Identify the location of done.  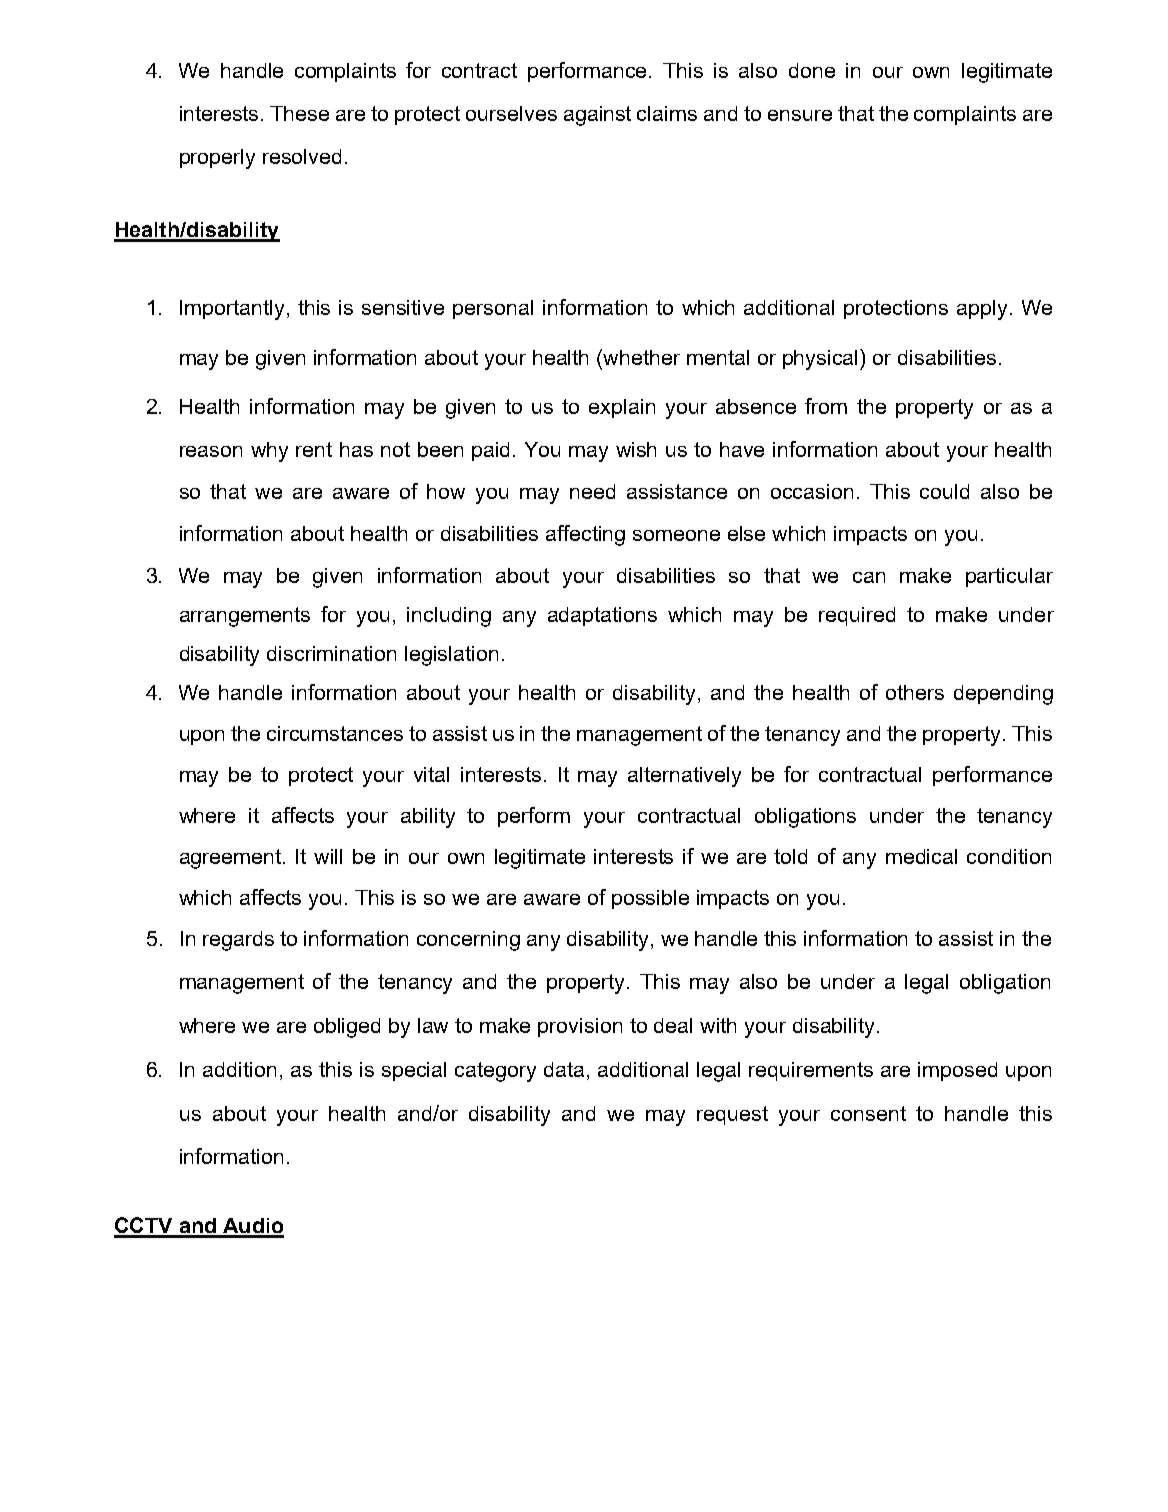
(812, 70).
